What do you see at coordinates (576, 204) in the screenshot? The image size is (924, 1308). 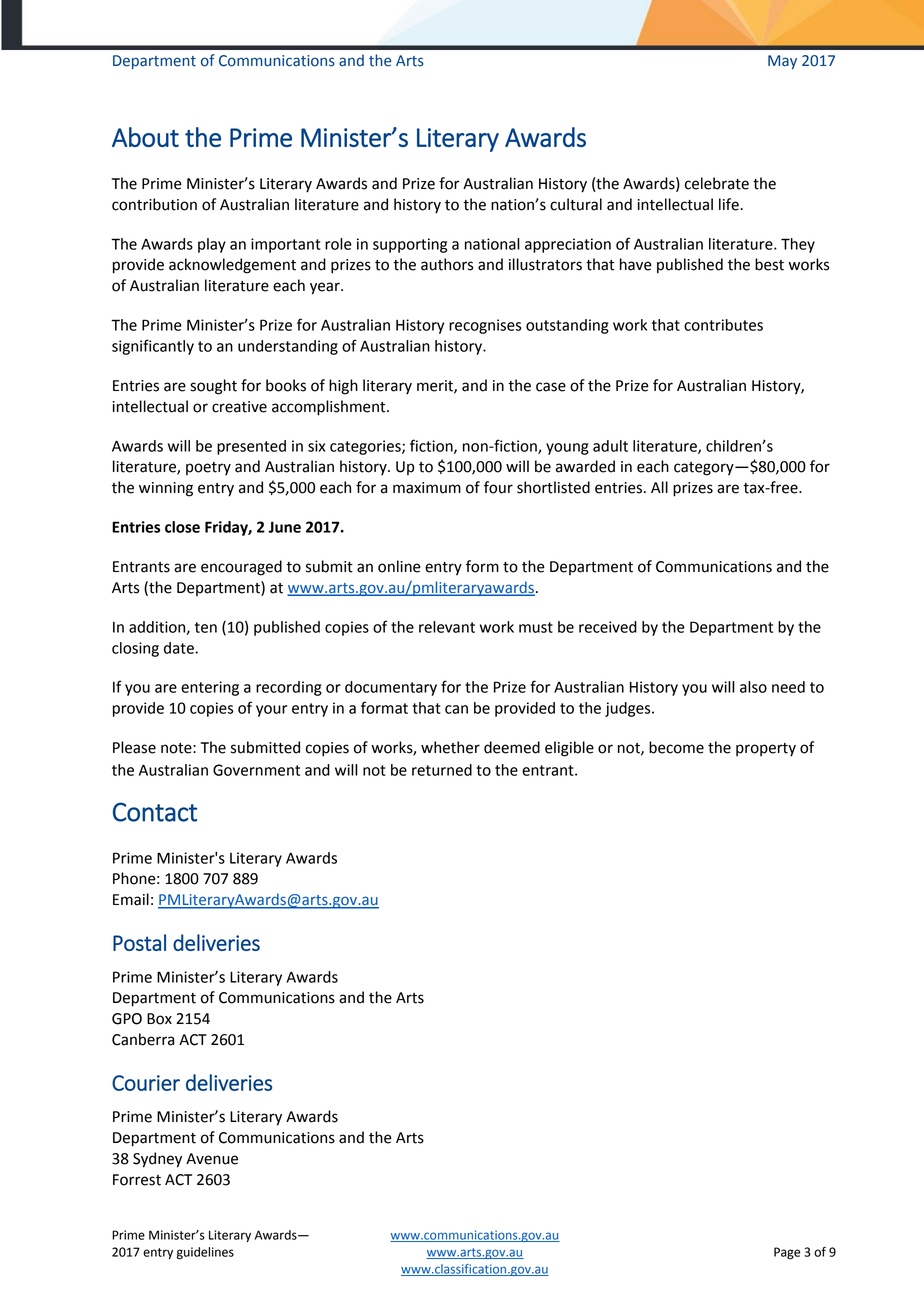 I see `cultural` at bounding box center [576, 204].
